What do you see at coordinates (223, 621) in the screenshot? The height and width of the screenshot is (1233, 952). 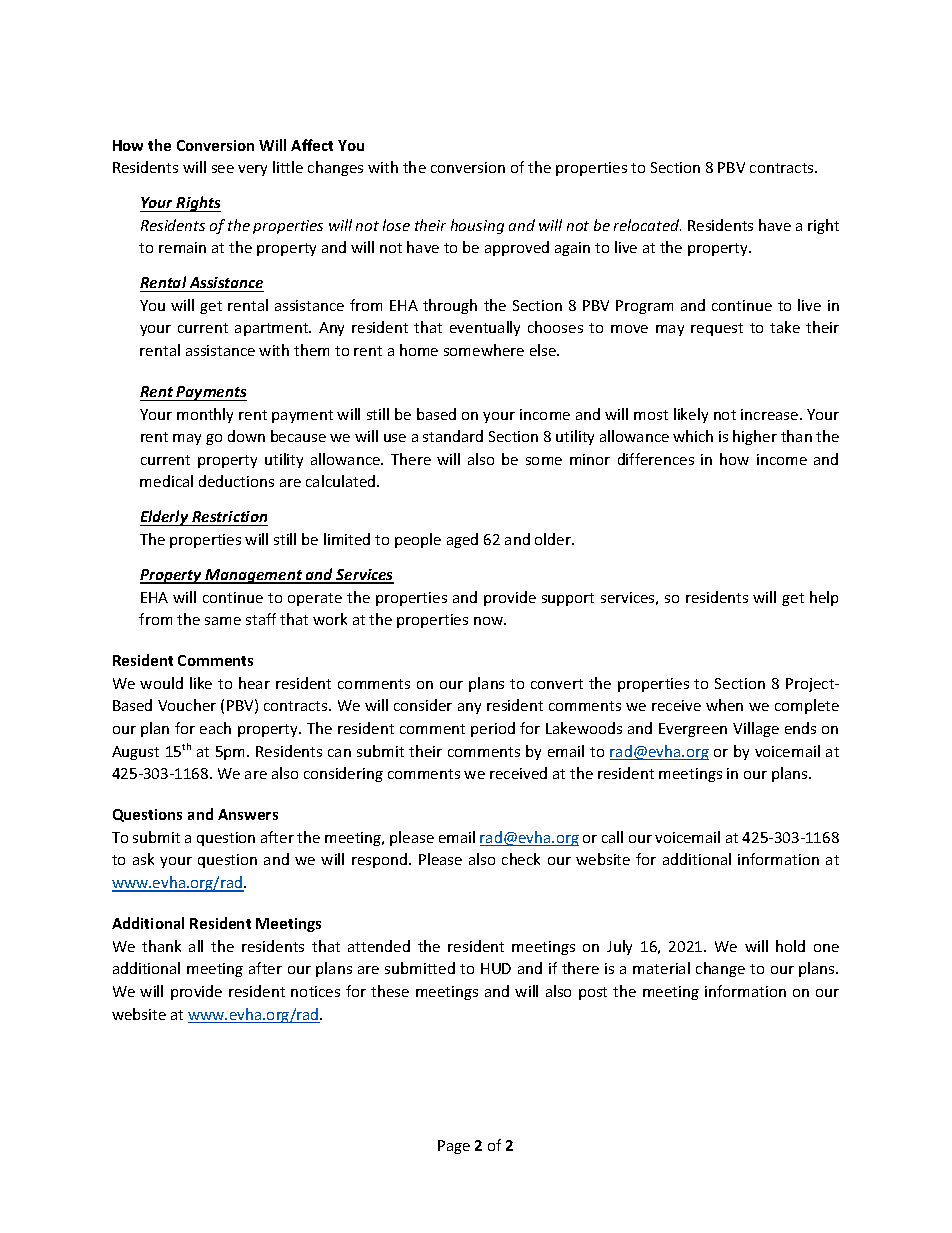 I see `same` at bounding box center [223, 621].
